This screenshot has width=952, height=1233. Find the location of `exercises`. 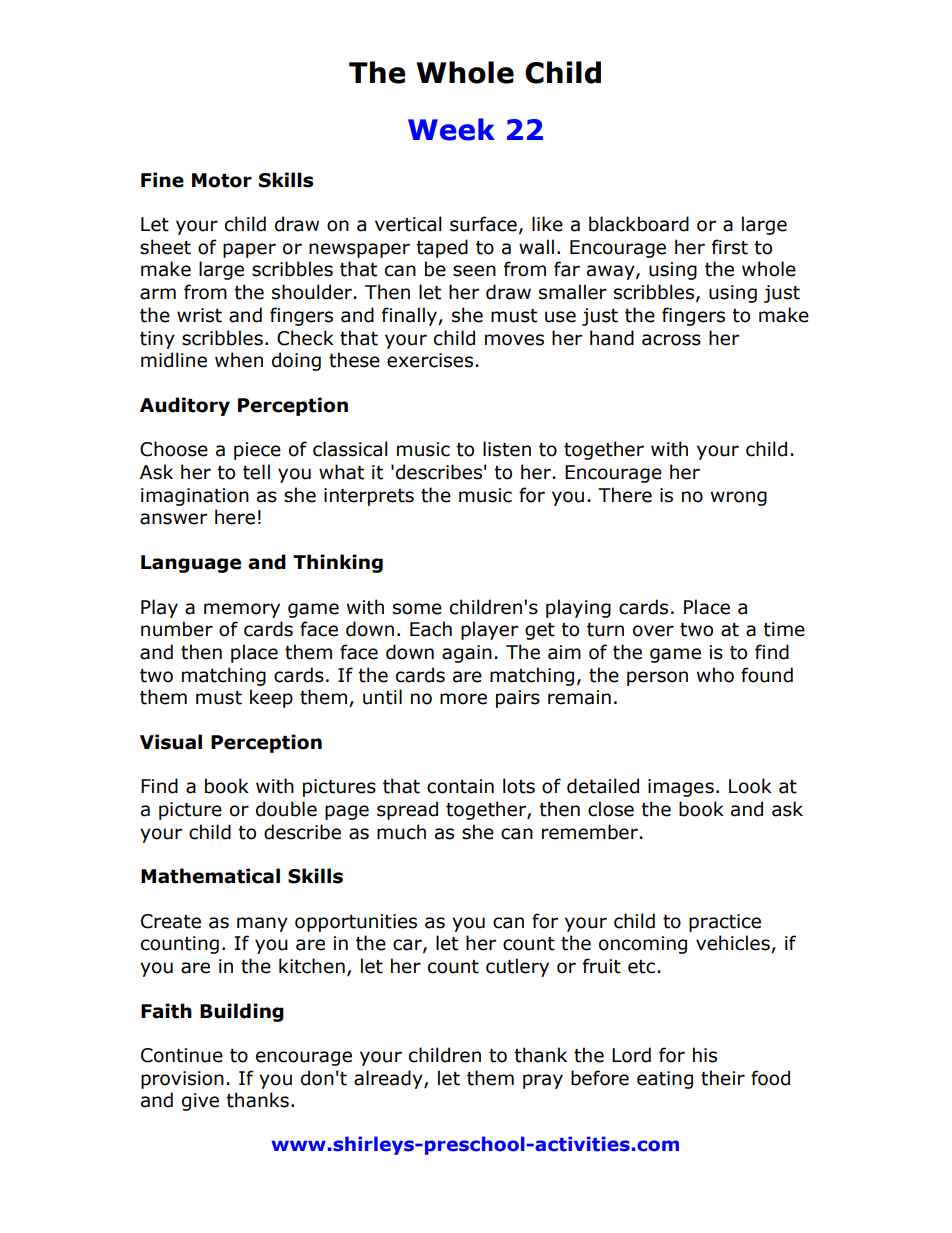

exercises is located at coordinates (430, 360).
